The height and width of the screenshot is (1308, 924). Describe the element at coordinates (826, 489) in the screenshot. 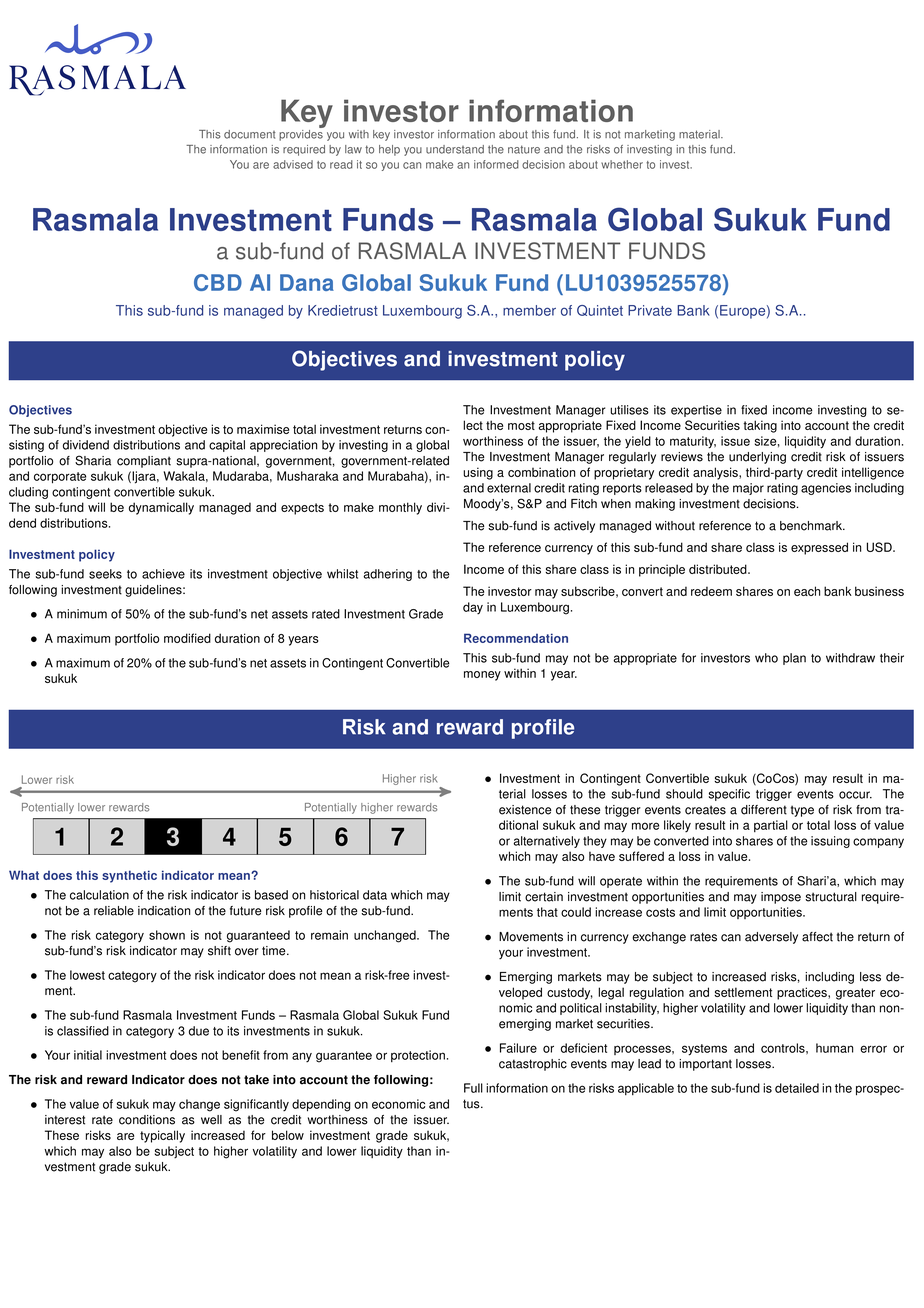

I see `agencies` at that location.
